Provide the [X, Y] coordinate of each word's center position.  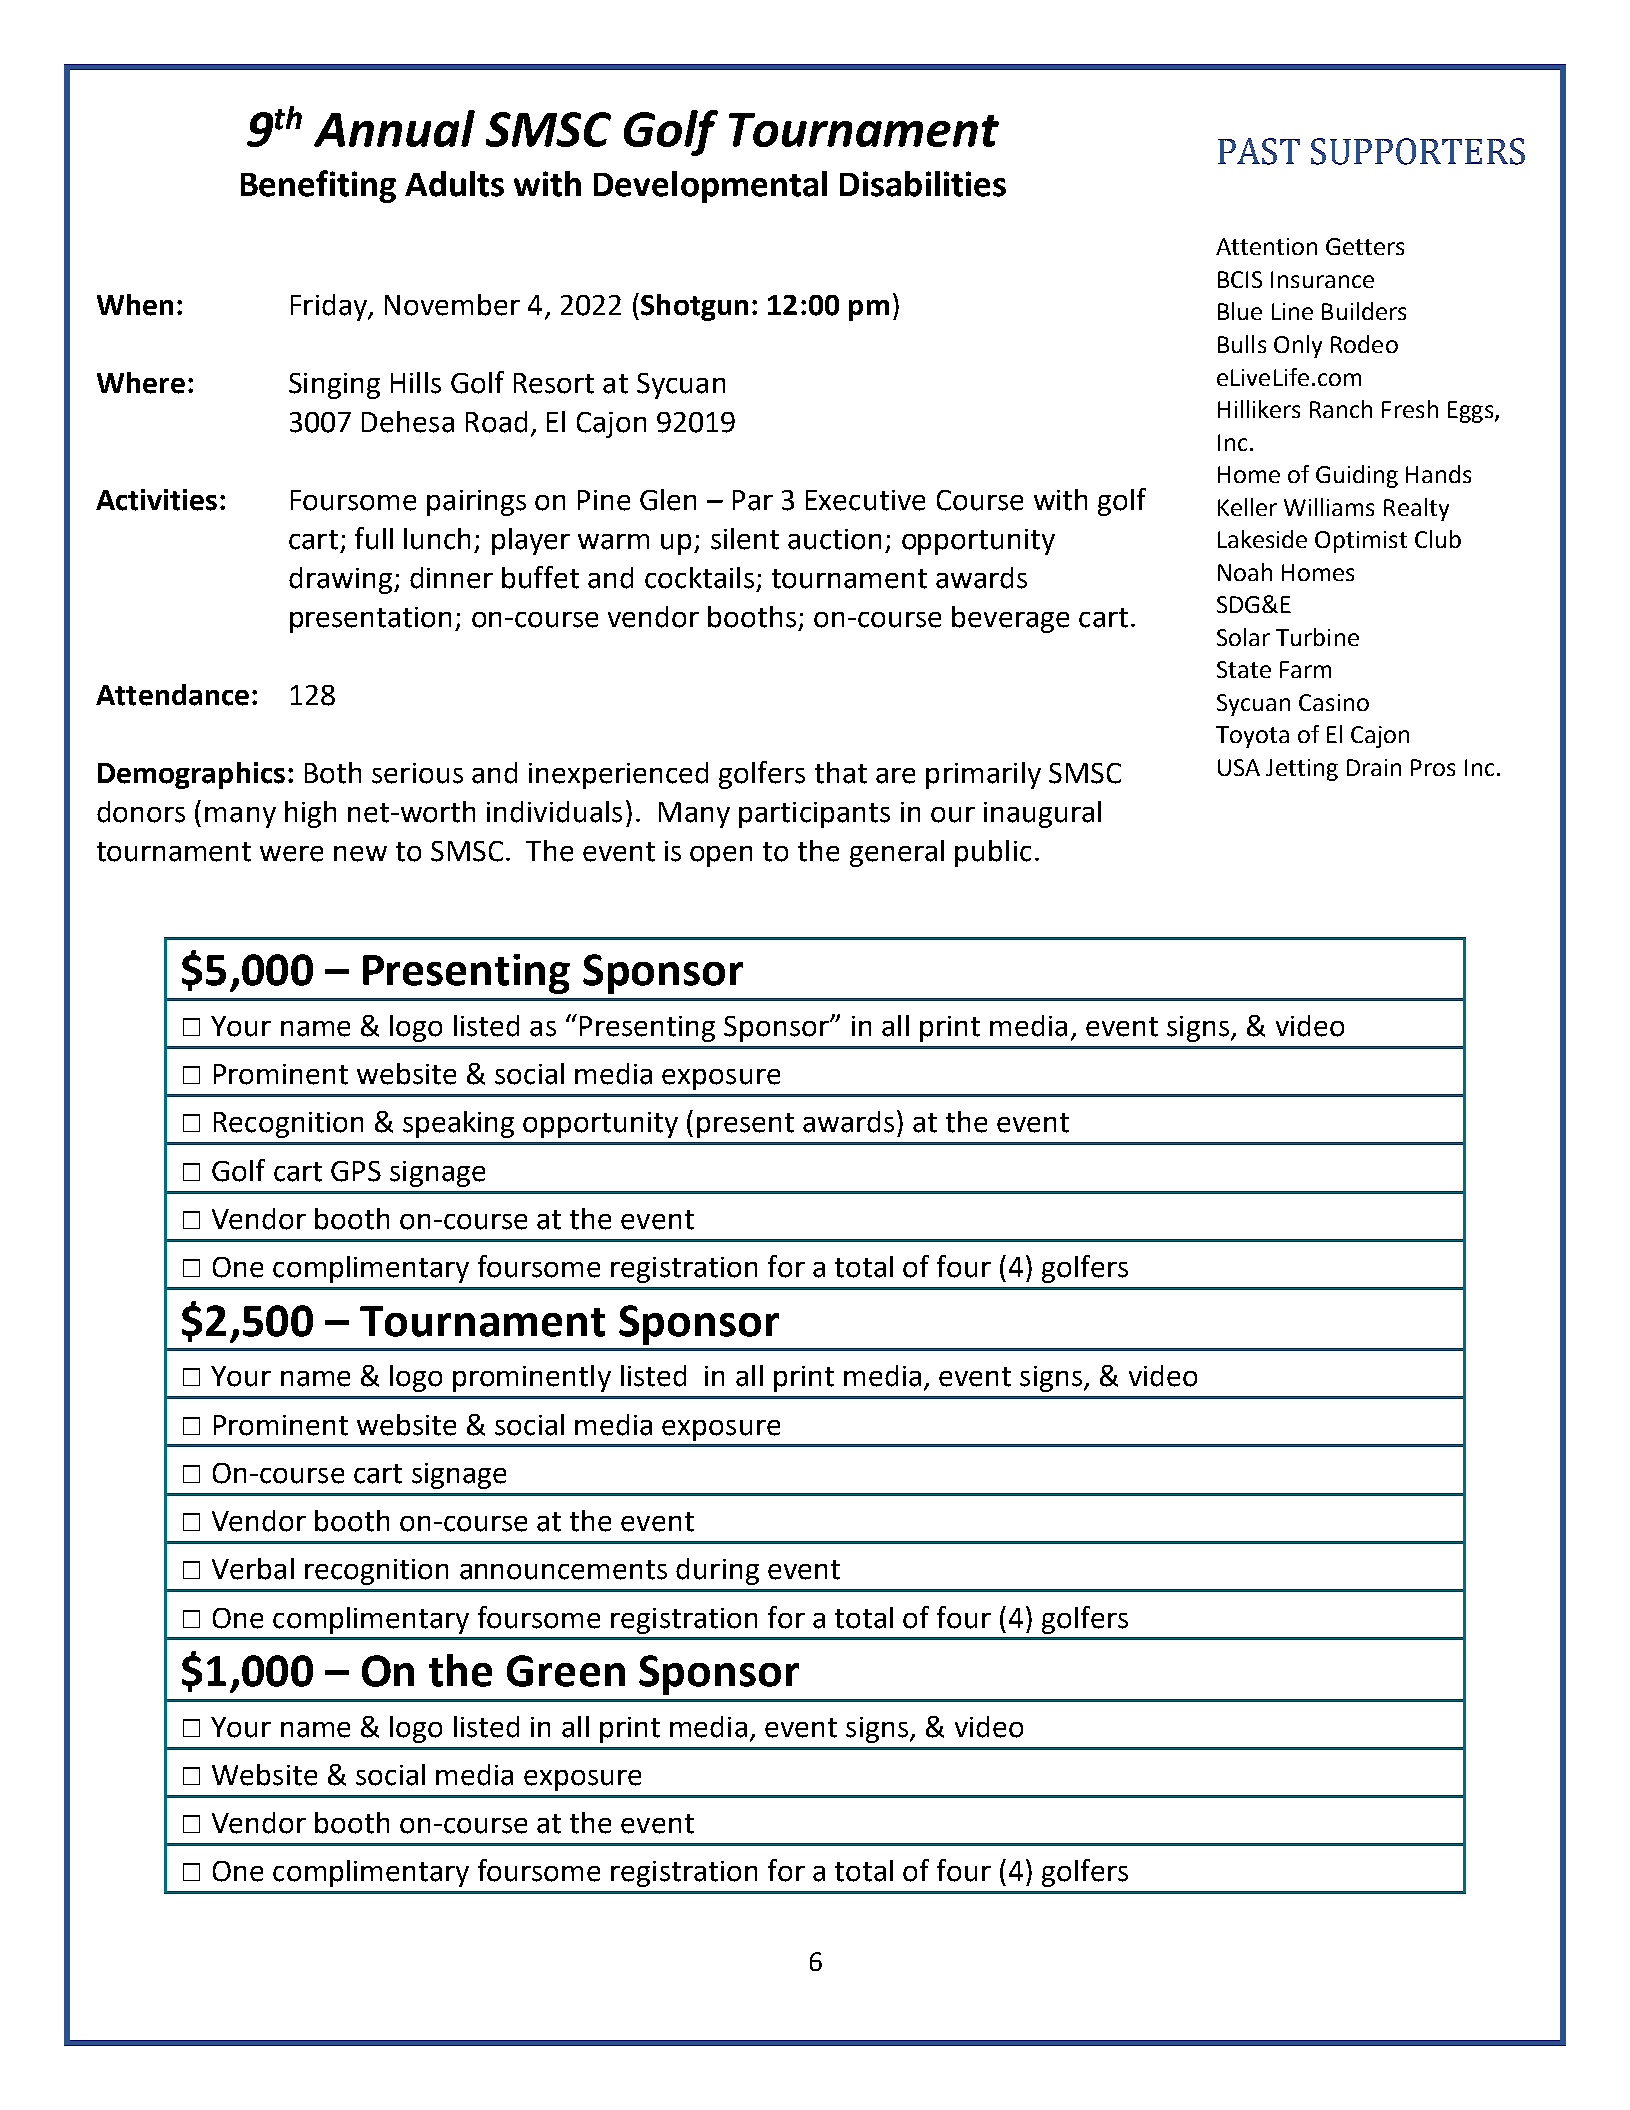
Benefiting [318, 186]
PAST [1259, 151]
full [374, 538]
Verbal [253, 1569]
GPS [356, 1171]
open [721, 856]
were [291, 854]
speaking [458, 1124]
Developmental [710, 187]
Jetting [1302, 770]
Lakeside [1262, 539]
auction [834, 539]
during [717, 1571]
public [993, 853]
